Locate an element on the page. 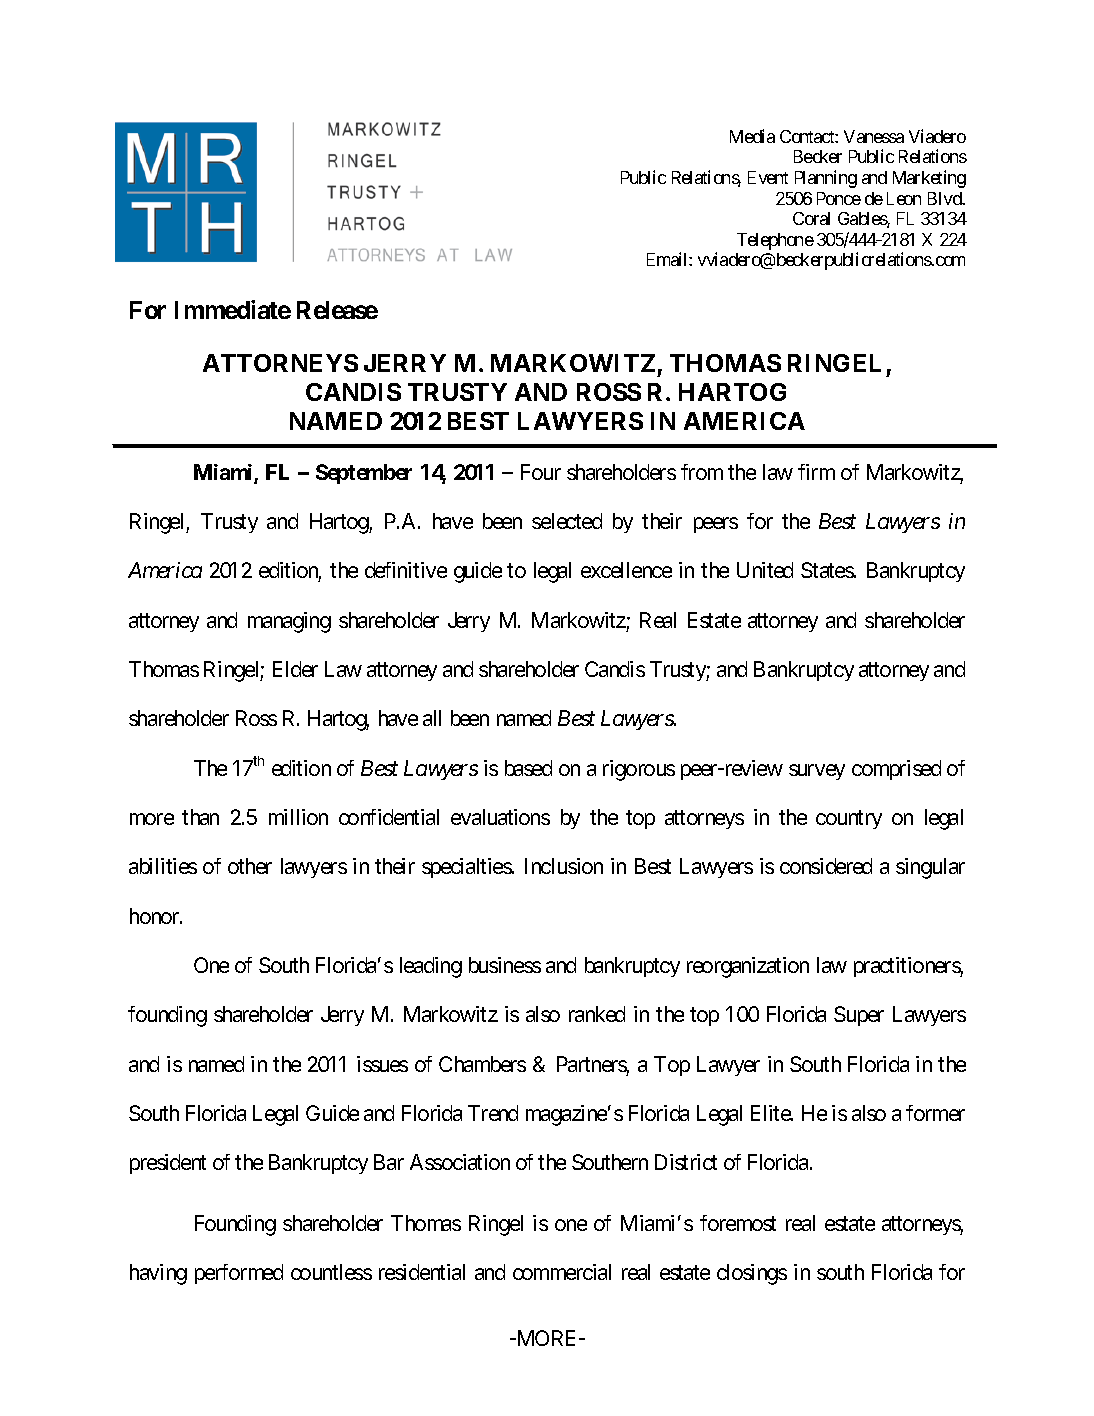  performed is located at coordinates (239, 1274).
